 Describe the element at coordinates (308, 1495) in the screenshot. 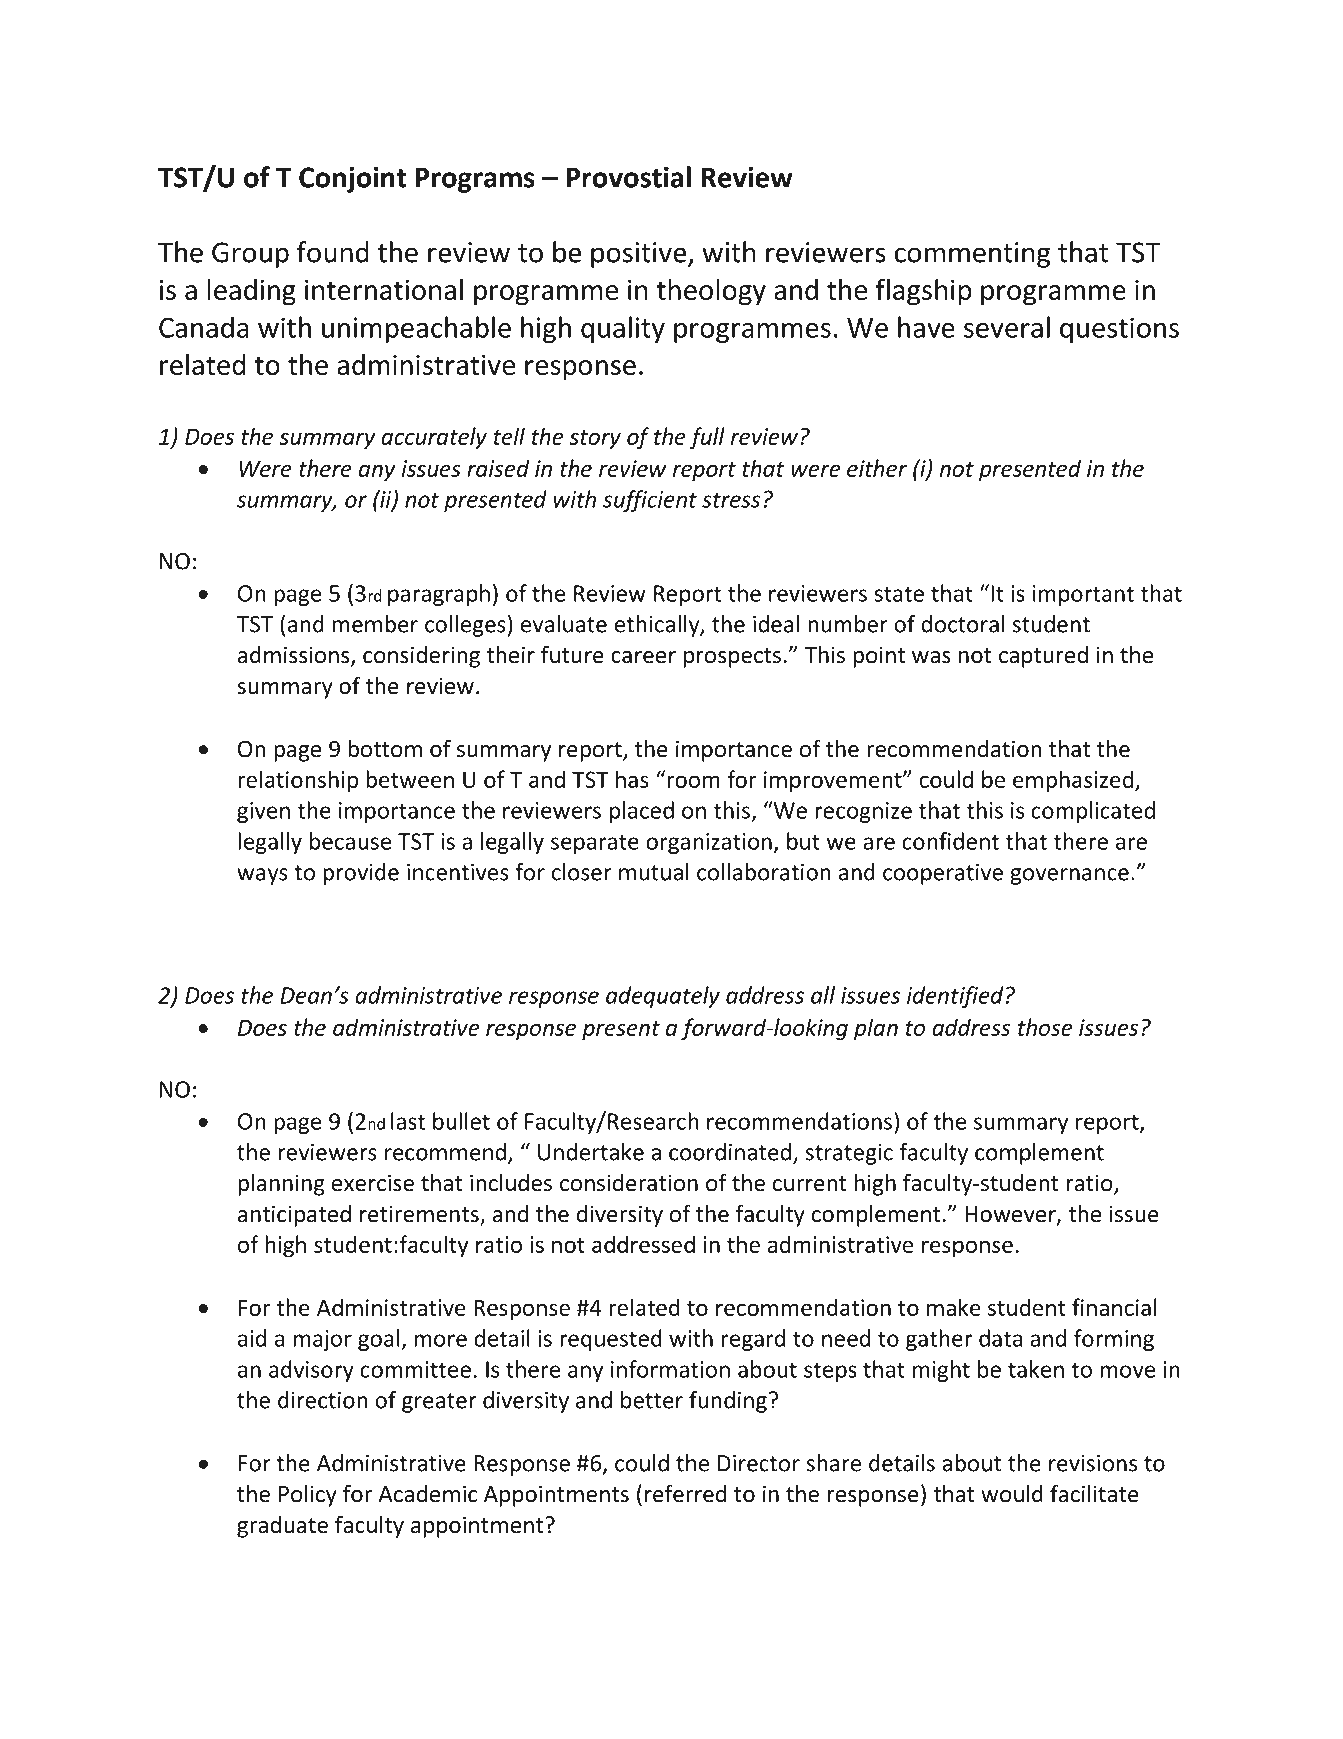

I see `Policy` at that location.
